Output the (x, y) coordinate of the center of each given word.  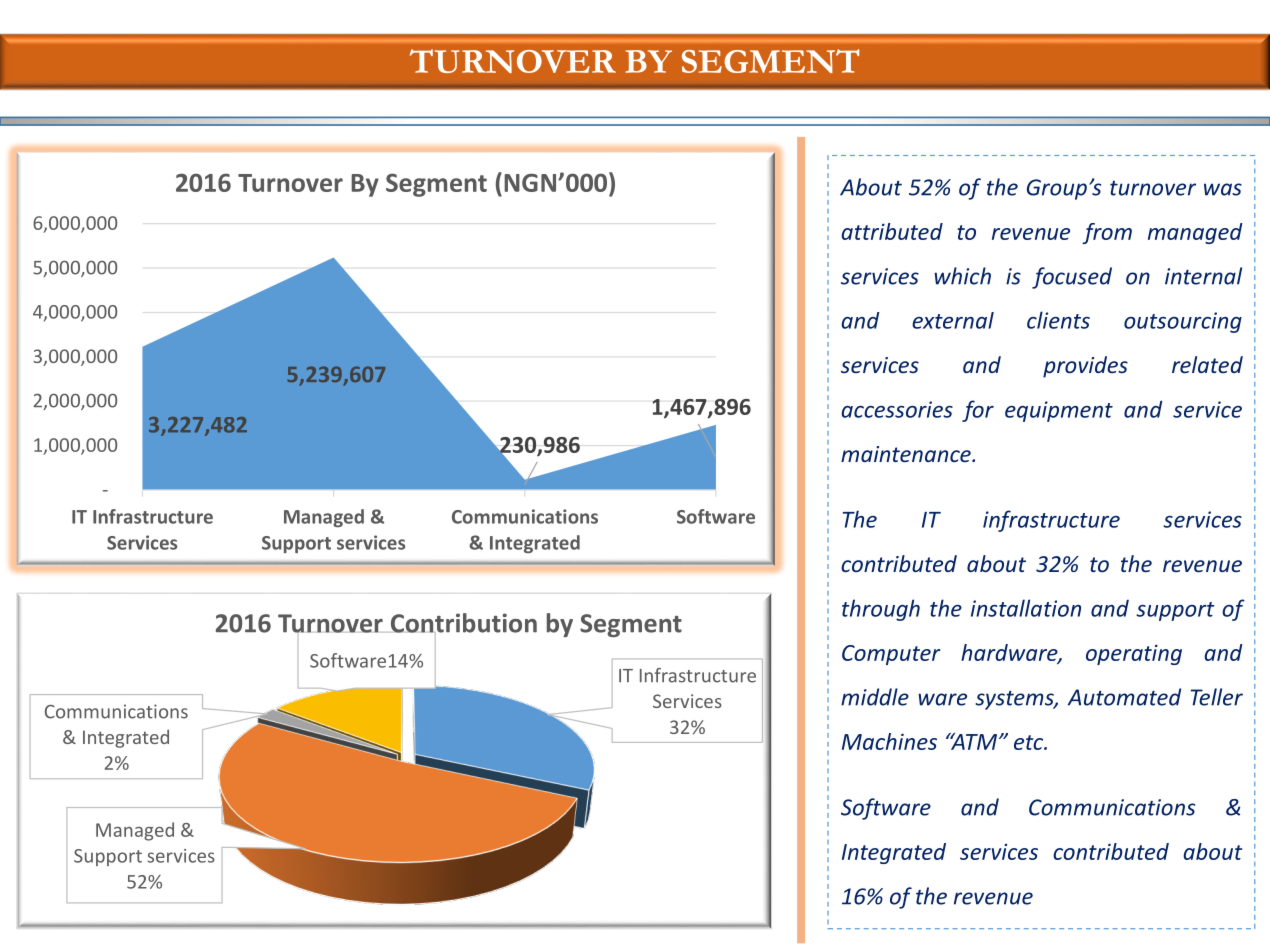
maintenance (907, 454)
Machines (889, 741)
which (962, 276)
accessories (897, 409)
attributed (892, 231)
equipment (1059, 411)
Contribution (464, 624)
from (1107, 233)
